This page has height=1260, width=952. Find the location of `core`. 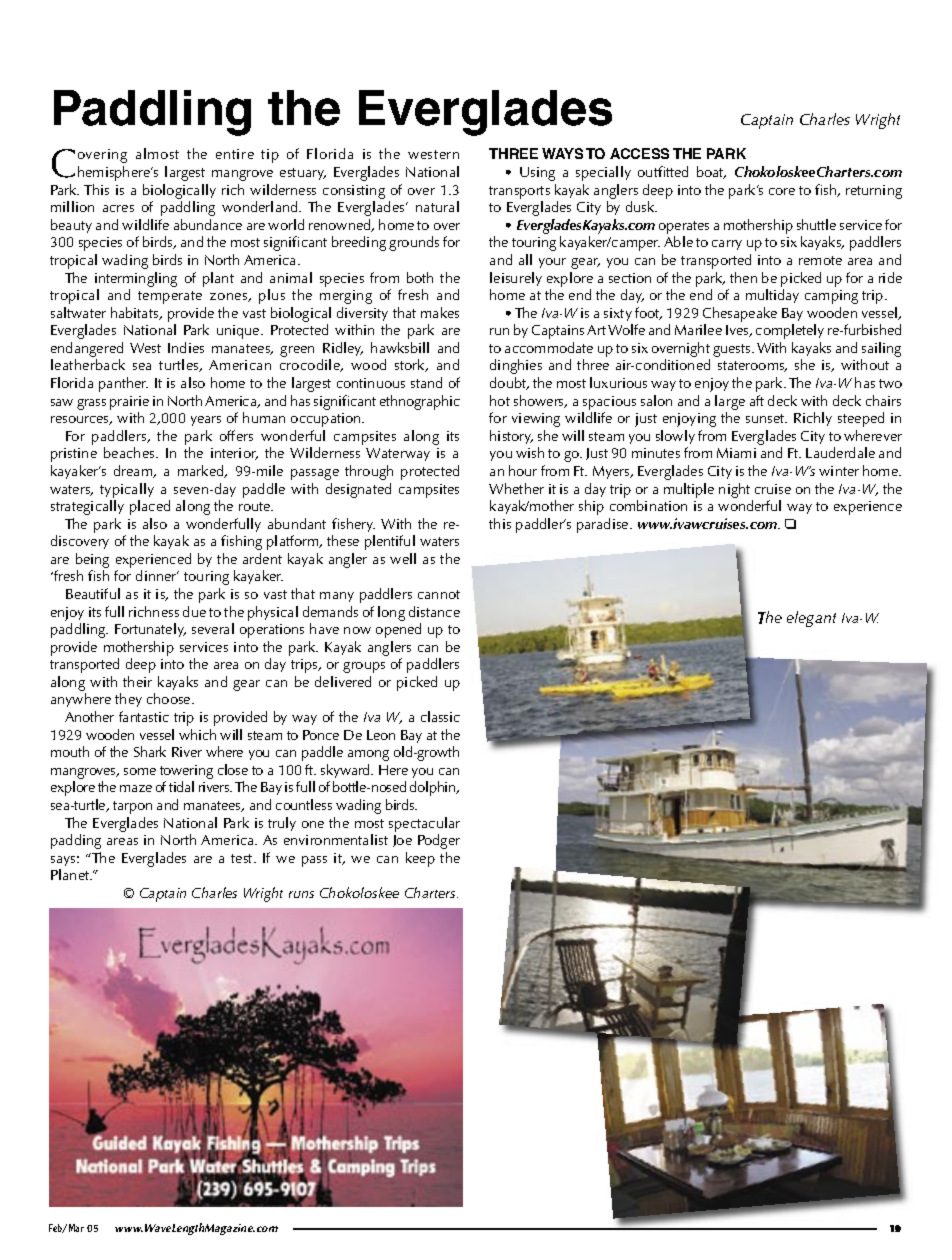

core is located at coordinates (782, 191).
